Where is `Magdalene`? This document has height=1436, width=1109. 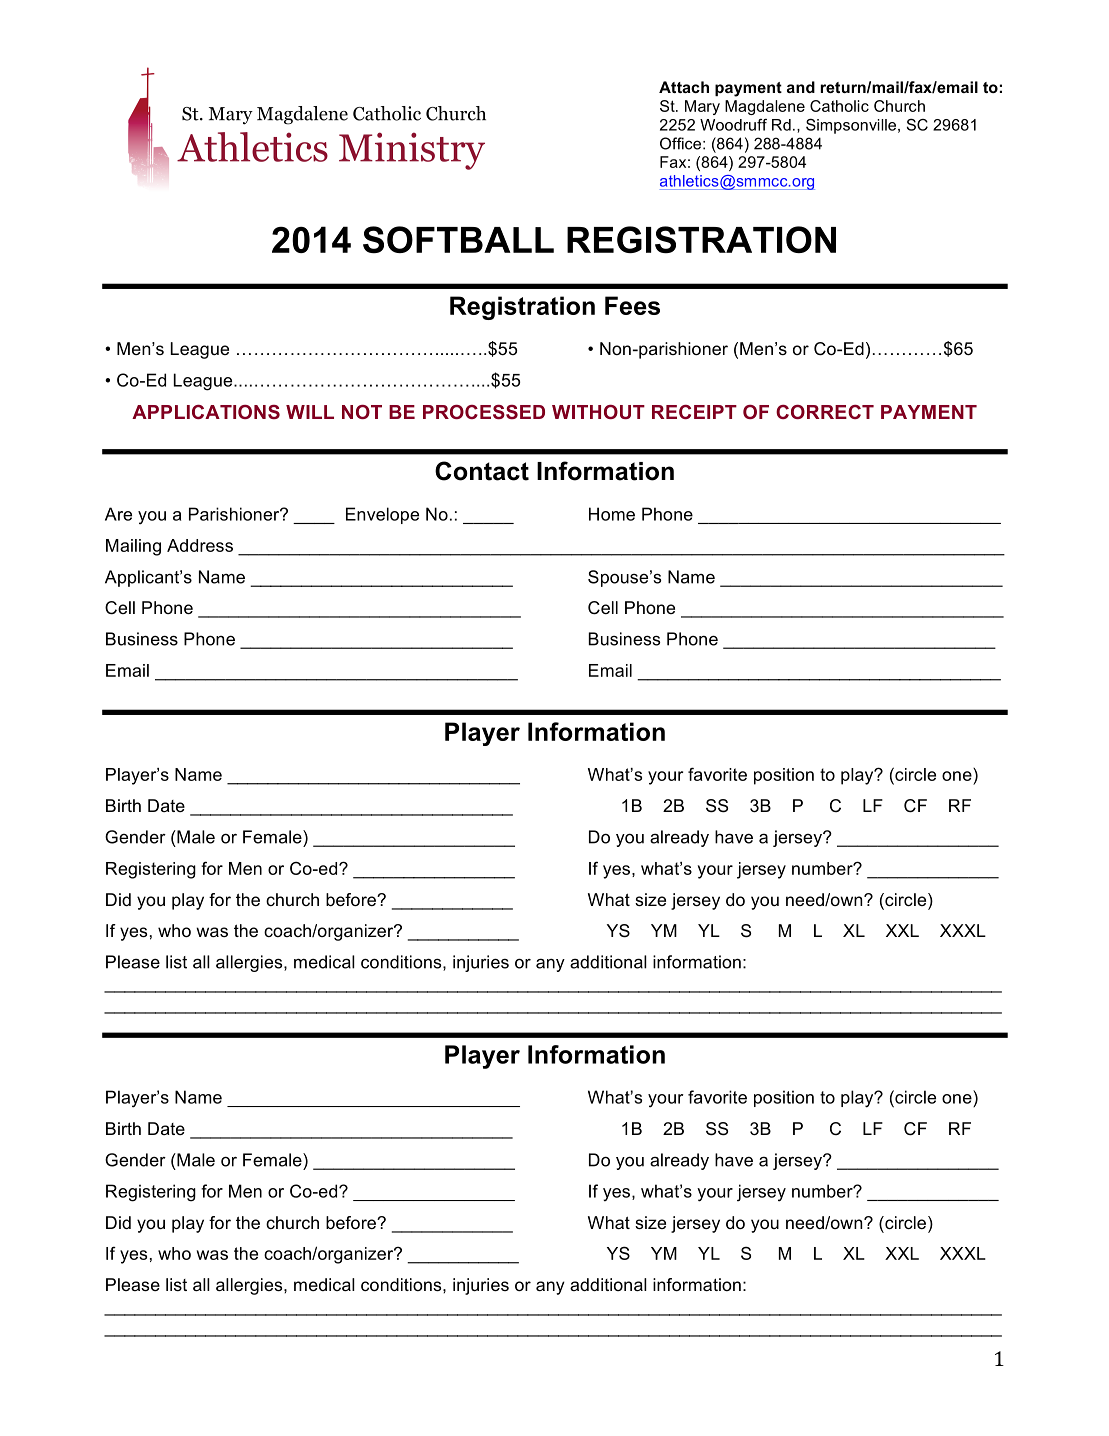
Magdalene is located at coordinates (765, 107).
